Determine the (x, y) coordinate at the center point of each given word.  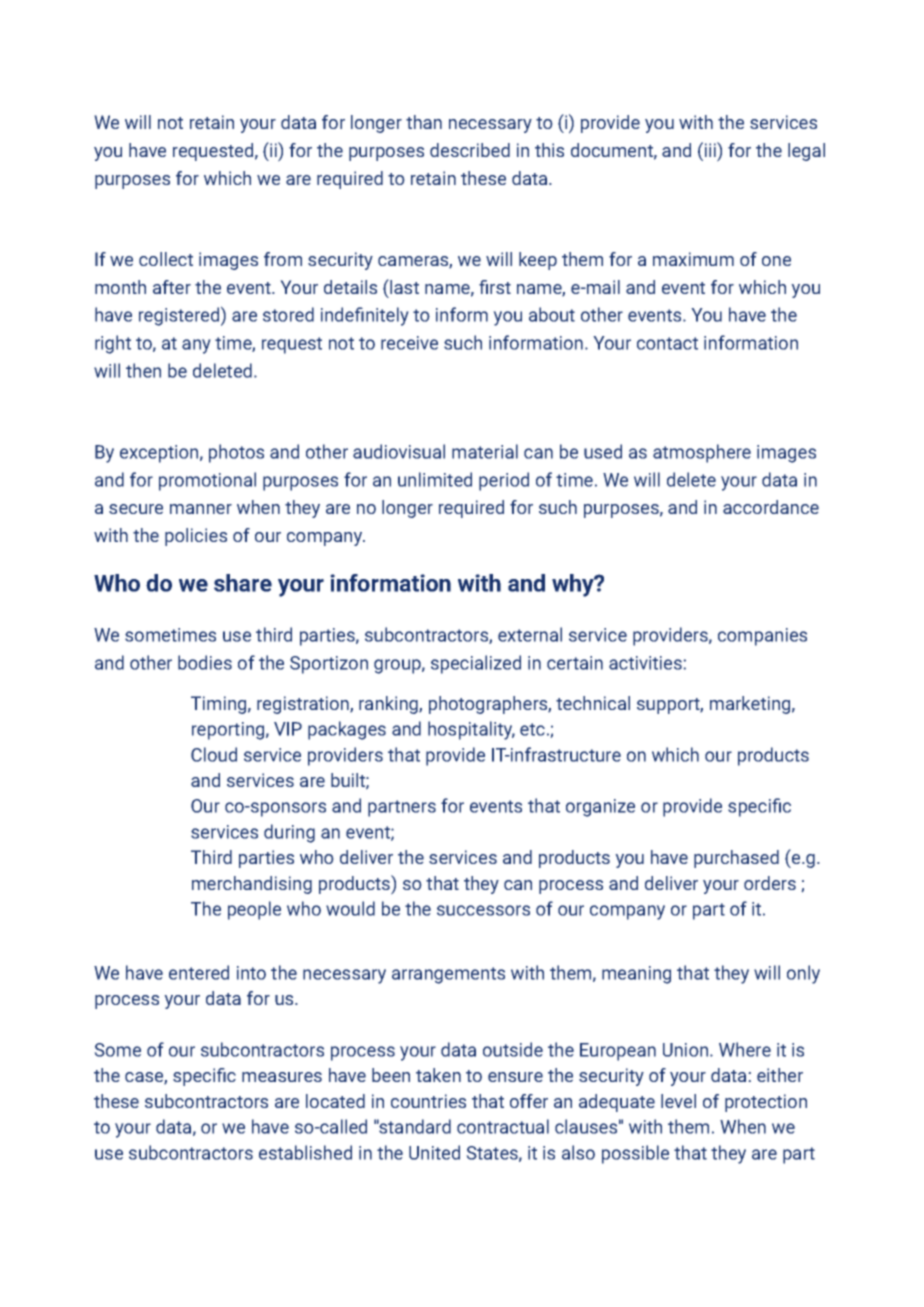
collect (166, 259)
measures (282, 1077)
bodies (205, 662)
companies (762, 637)
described (470, 150)
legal (806, 152)
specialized (476, 664)
